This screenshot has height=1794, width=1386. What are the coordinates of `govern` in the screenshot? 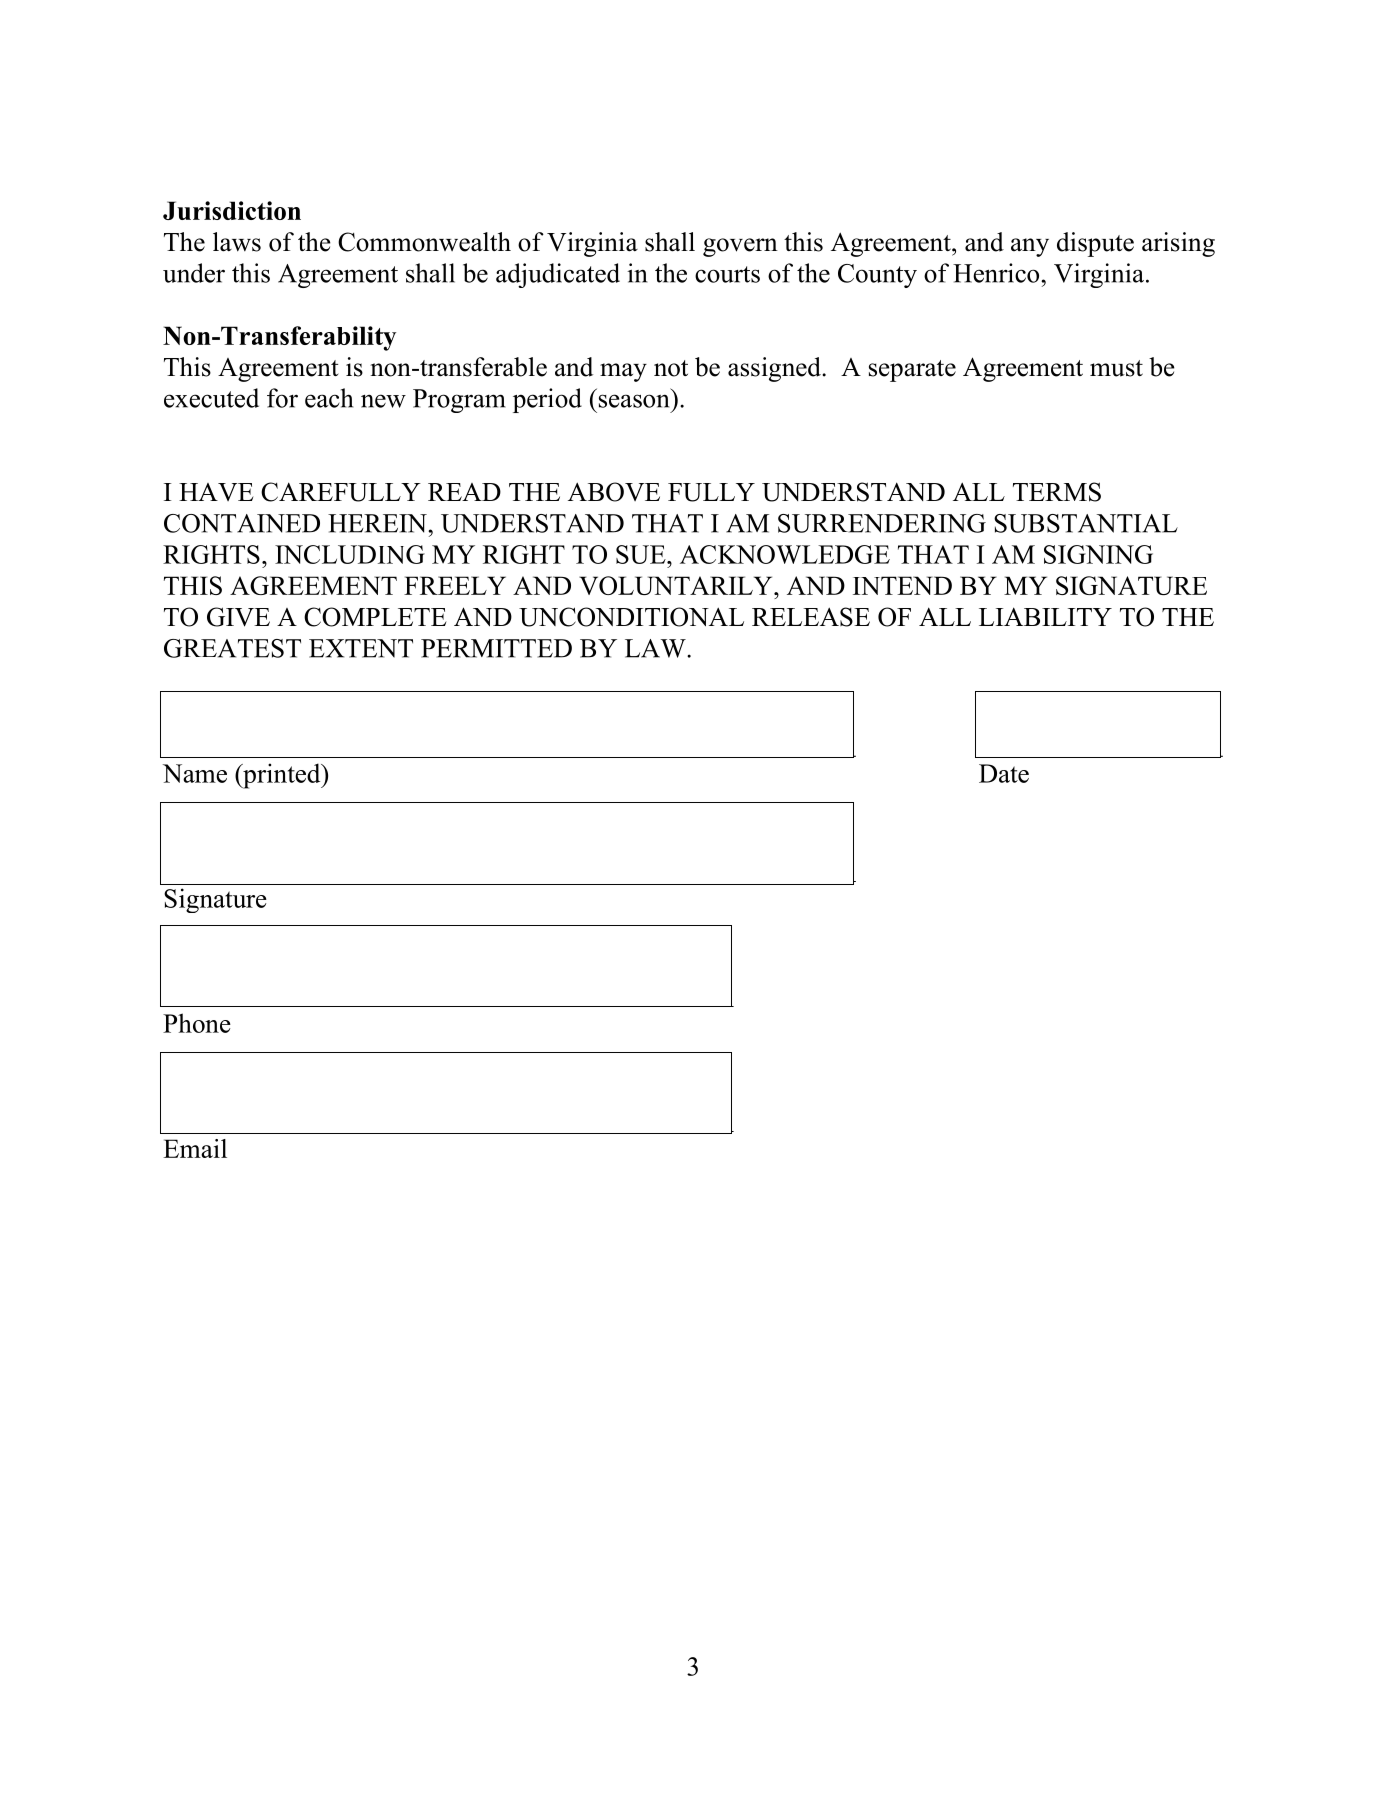 It's located at (740, 247).
